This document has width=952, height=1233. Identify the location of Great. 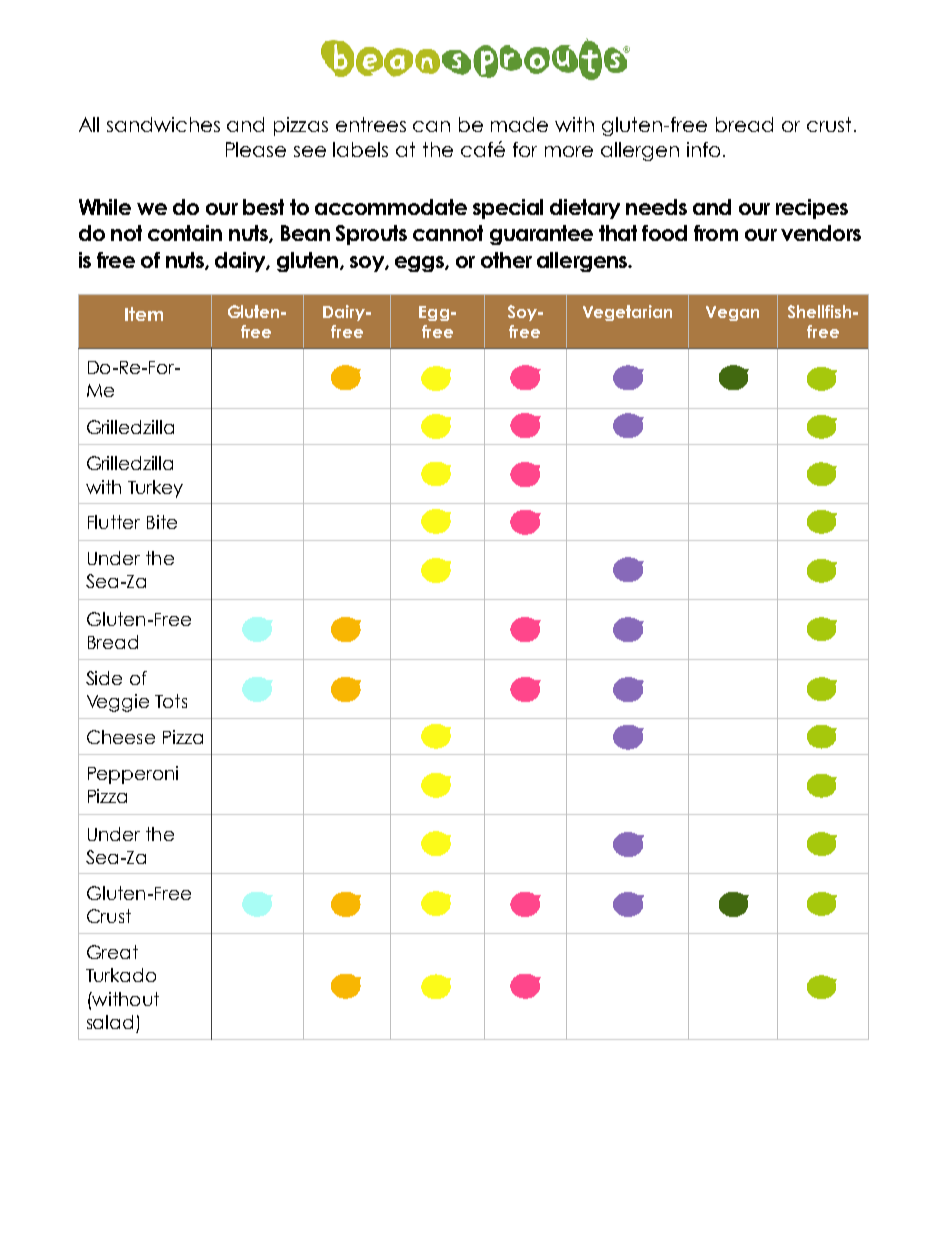
(112, 952).
